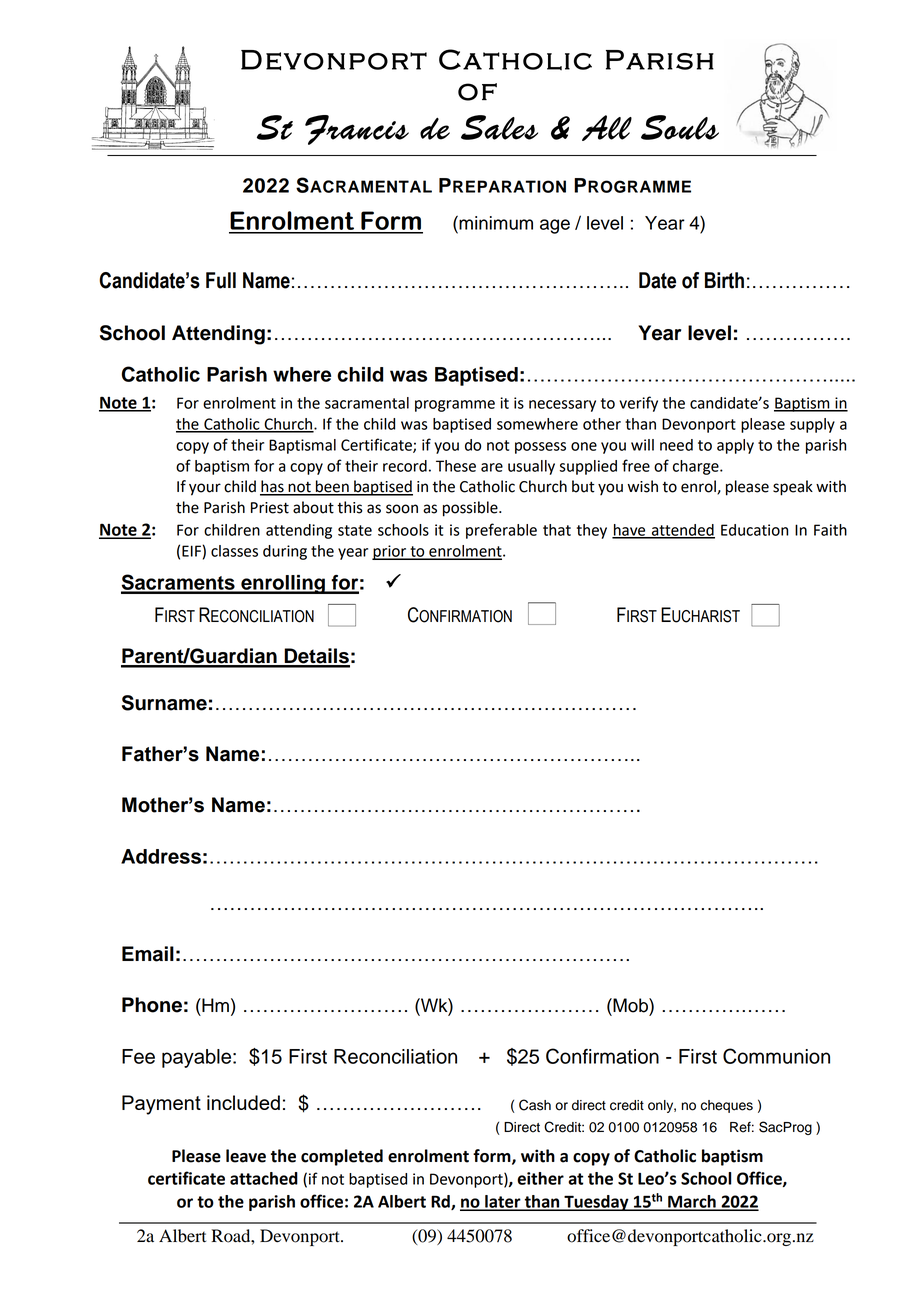 This page has height=1308, width=924. What do you see at coordinates (503, 1202) in the page?
I see `later` at bounding box center [503, 1202].
